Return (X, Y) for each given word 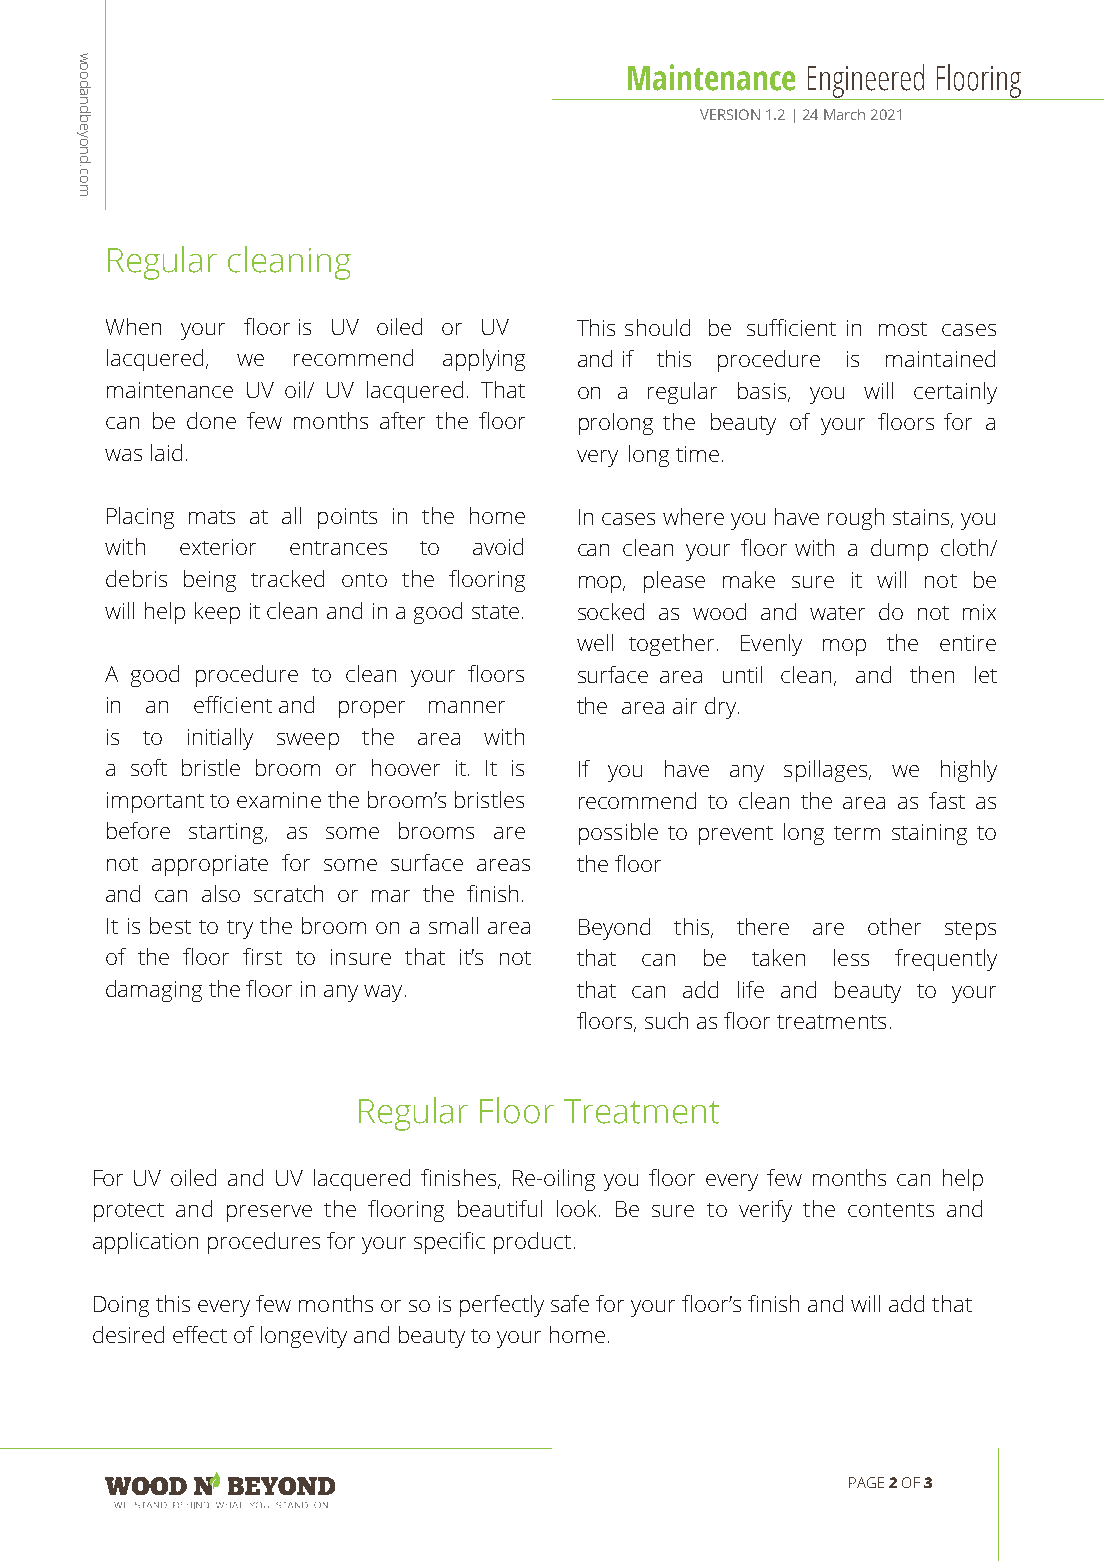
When (133, 326)
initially (220, 739)
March (844, 114)
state (495, 612)
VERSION (730, 114)
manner (467, 707)
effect (200, 1334)
